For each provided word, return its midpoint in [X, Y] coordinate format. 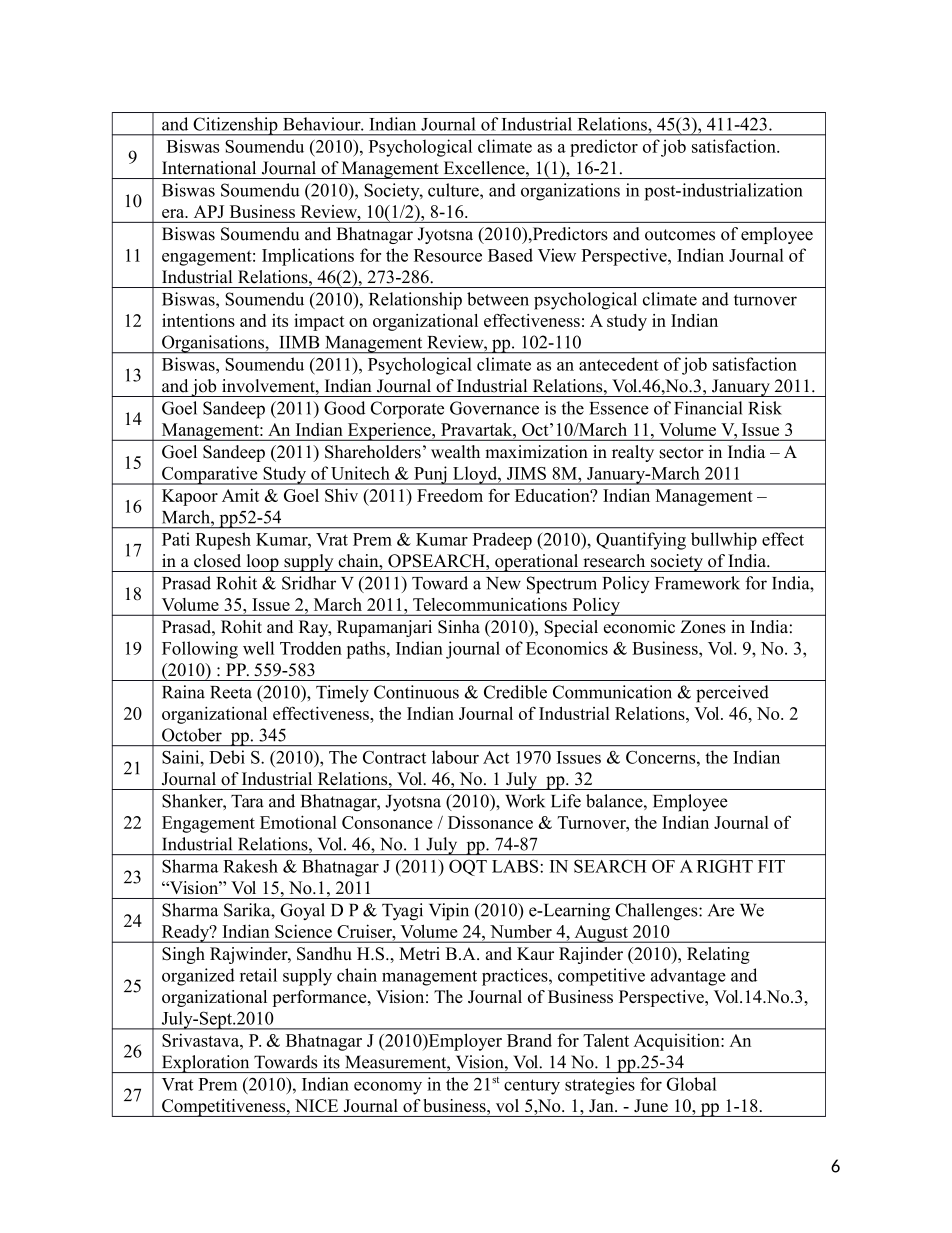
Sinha [459, 627]
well [258, 648]
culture [454, 190]
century [532, 1087]
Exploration [205, 1064]
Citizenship [235, 126]
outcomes [680, 235]
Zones [703, 627]
